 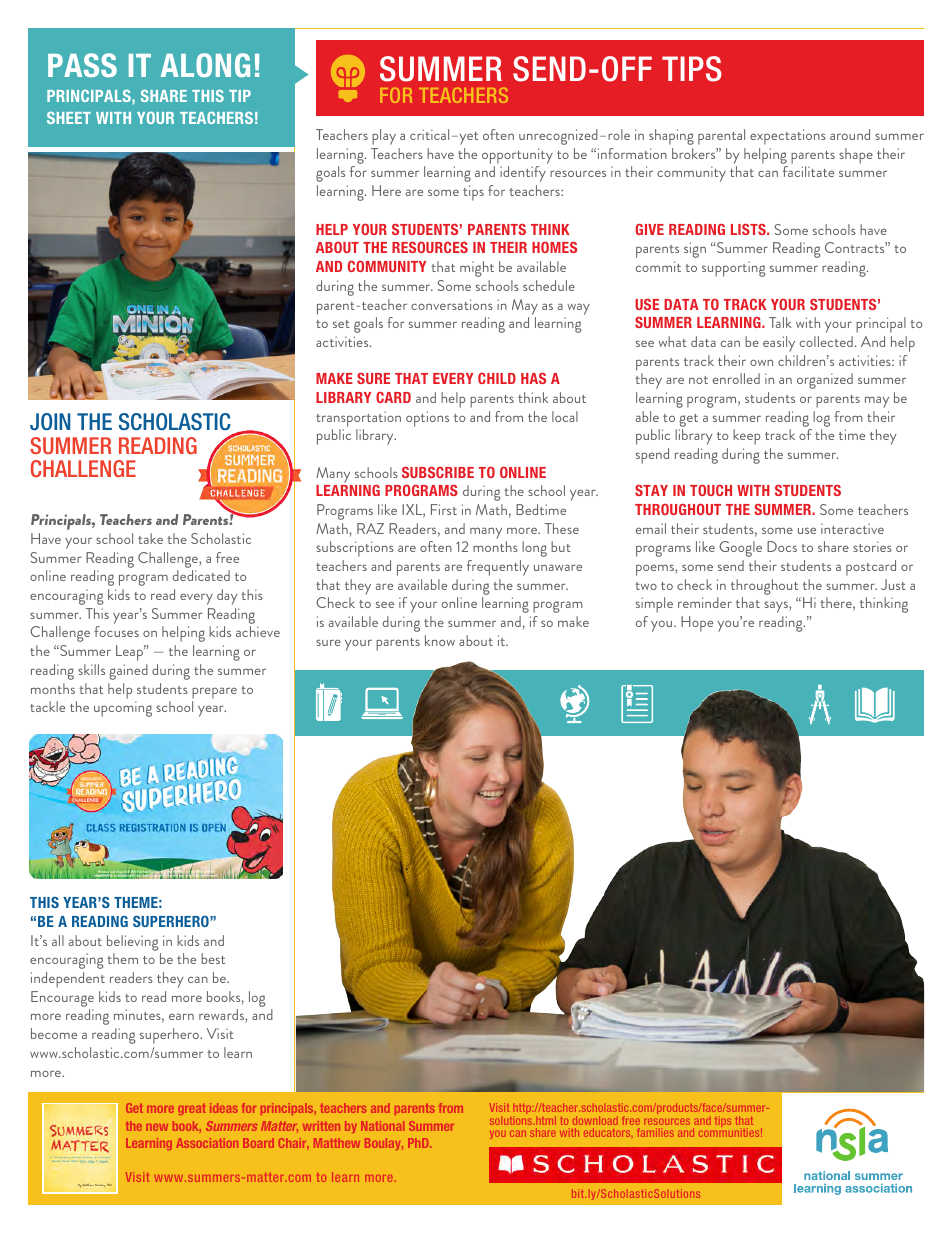 What do you see at coordinates (157, 1127) in the screenshot?
I see `new` at bounding box center [157, 1127].
